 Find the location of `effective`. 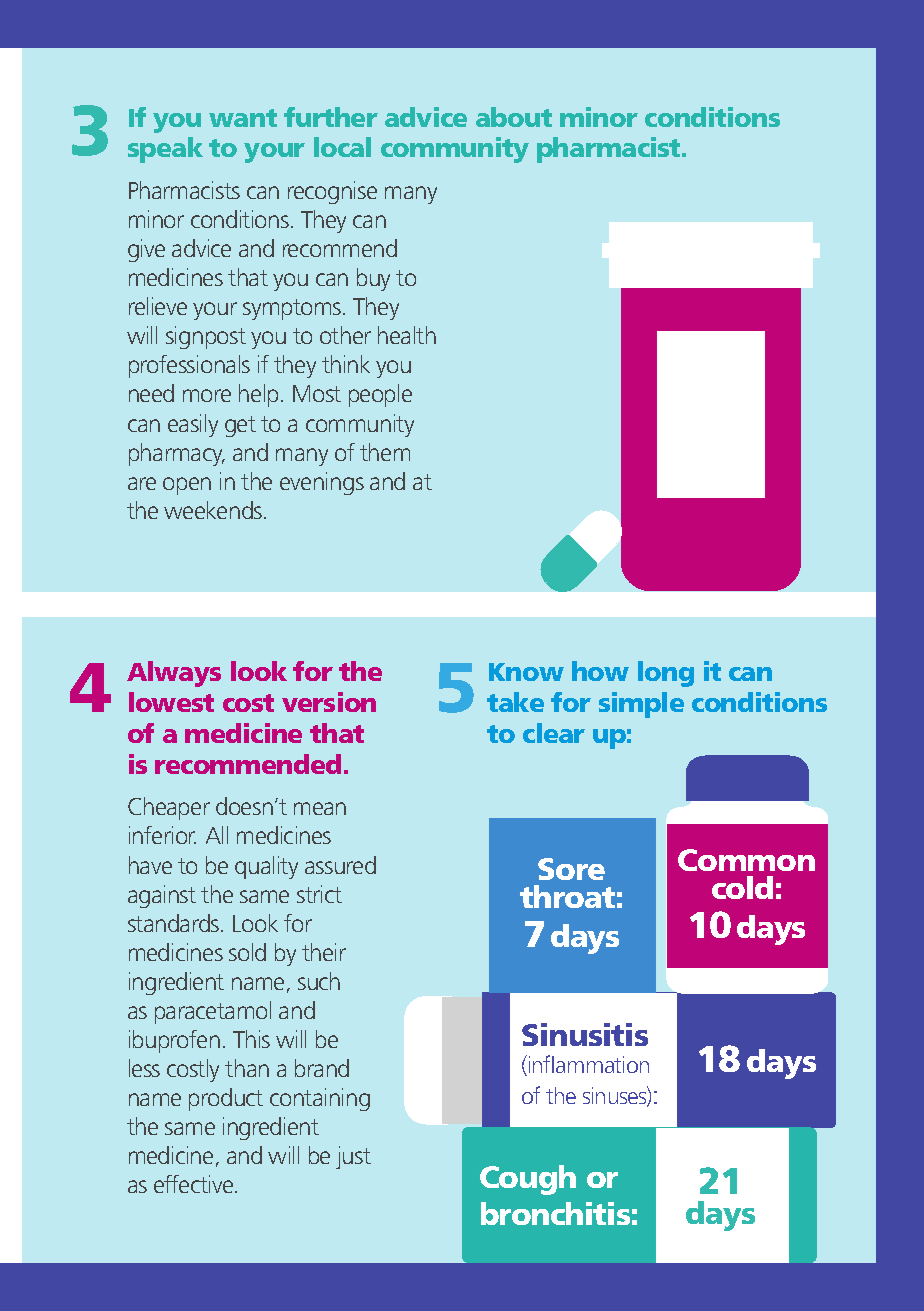

effective is located at coordinates (195, 1184).
